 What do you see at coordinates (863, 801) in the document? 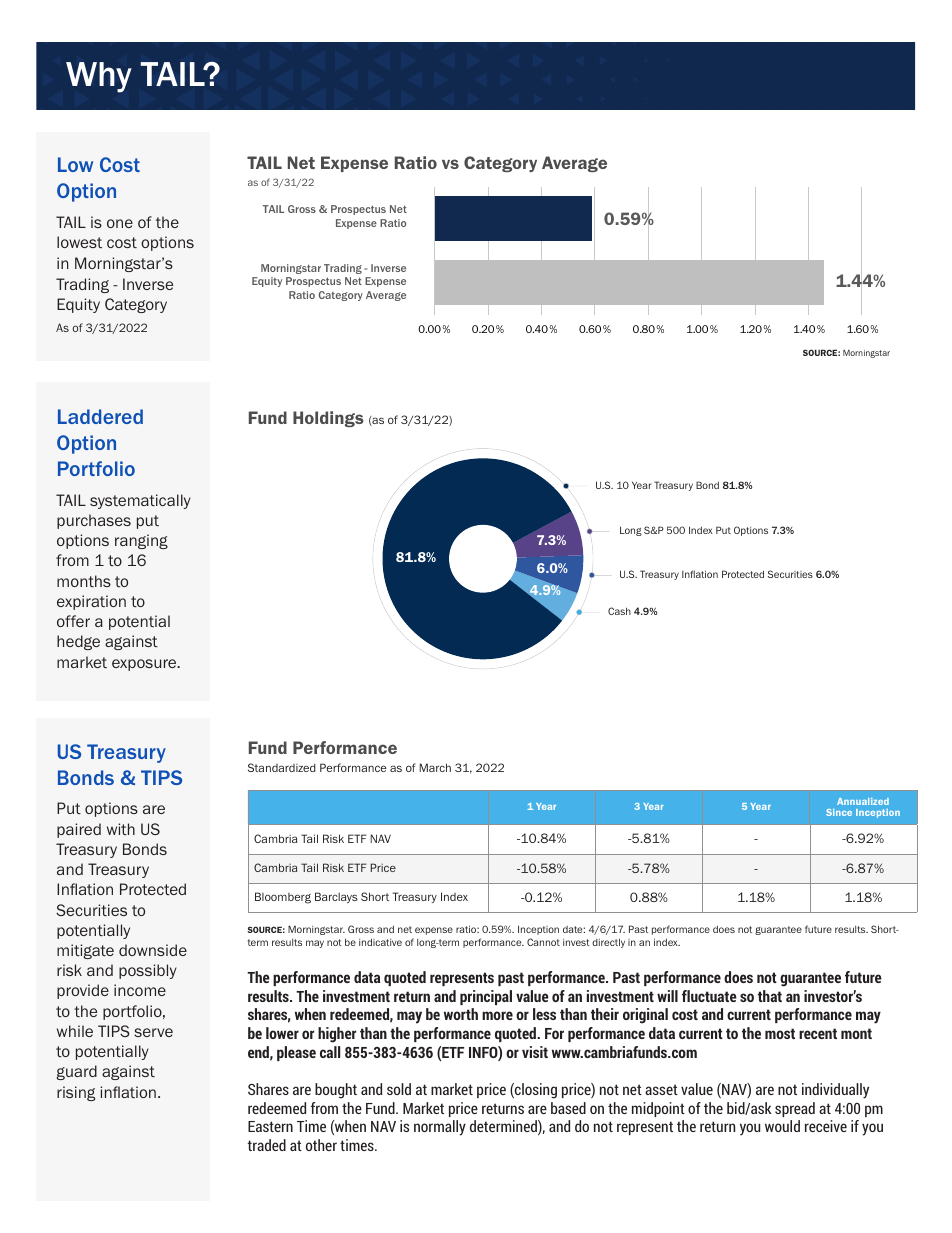
I see `Annualized` at bounding box center [863, 801].
